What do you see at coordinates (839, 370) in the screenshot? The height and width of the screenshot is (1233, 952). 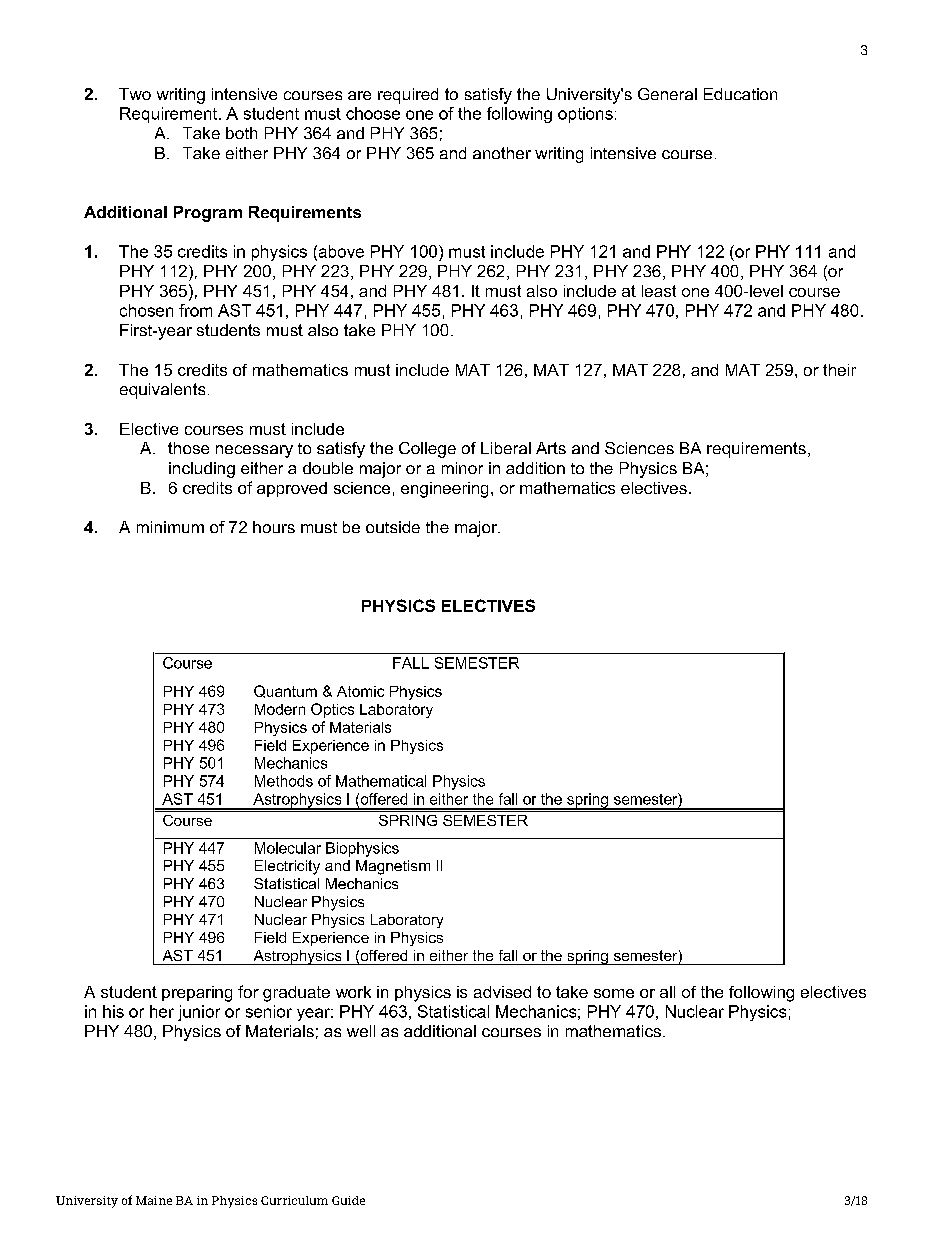 I see `their` at bounding box center [839, 370].
